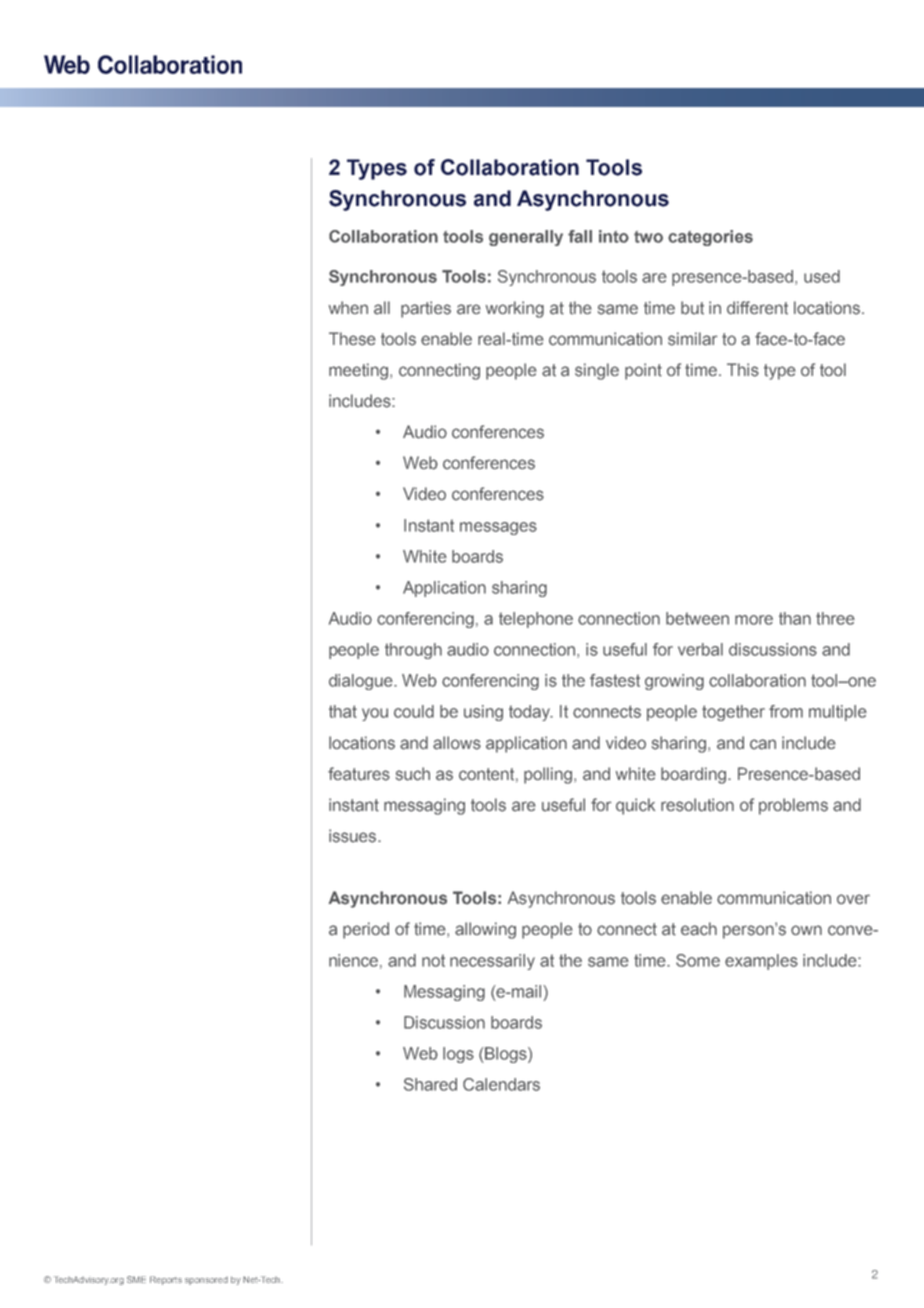  Describe the element at coordinates (806, 930) in the screenshot. I see `own` at that location.
